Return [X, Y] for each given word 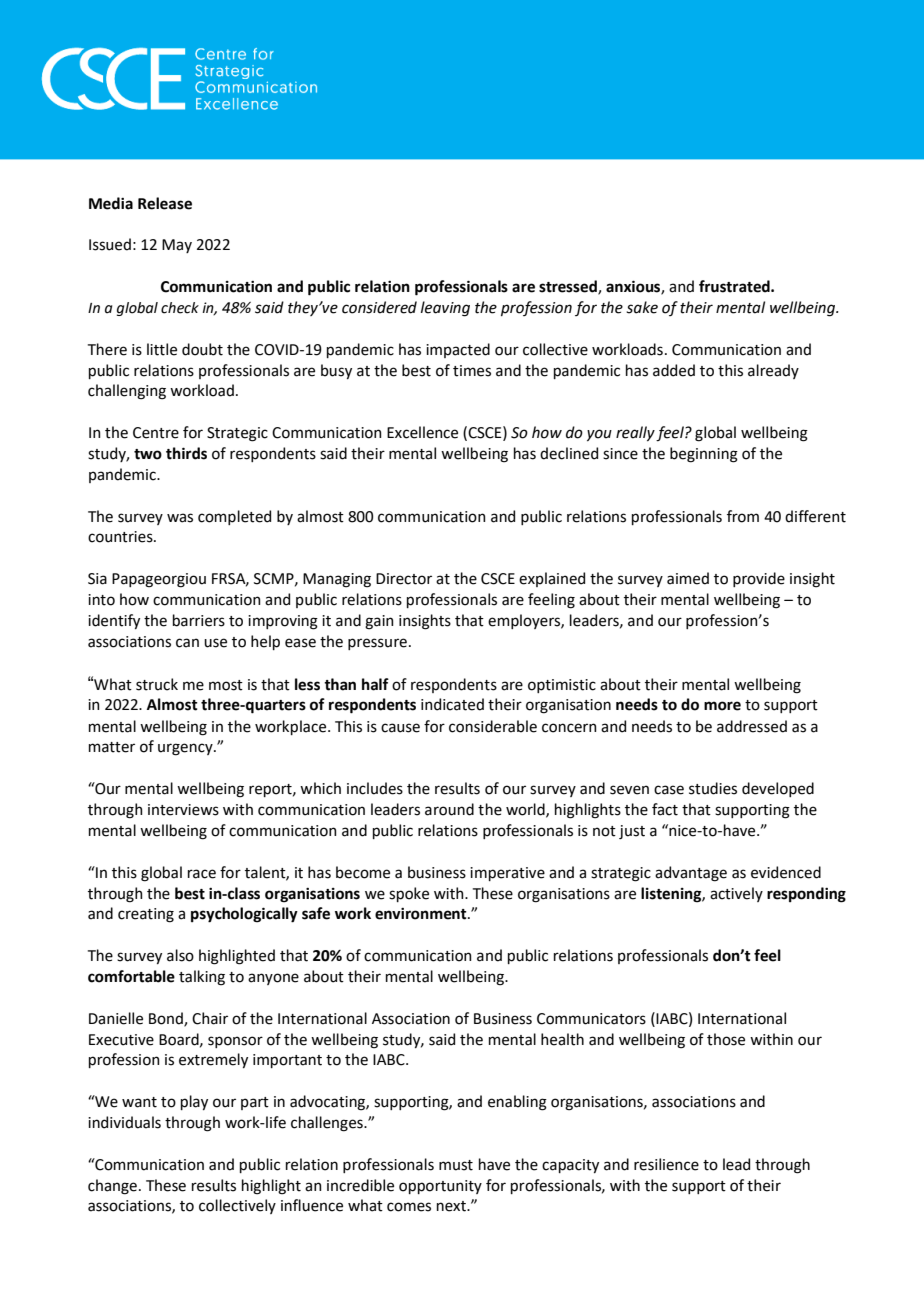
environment [422, 914]
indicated [452, 704]
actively [736, 894]
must [456, 1165]
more [722, 706]
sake [642, 307]
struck [157, 684]
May [177, 246]
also [180, 955]
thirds [186, 453]
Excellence [422, 432]
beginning [704, 455]
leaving [445, 309]
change [112, 1187]
